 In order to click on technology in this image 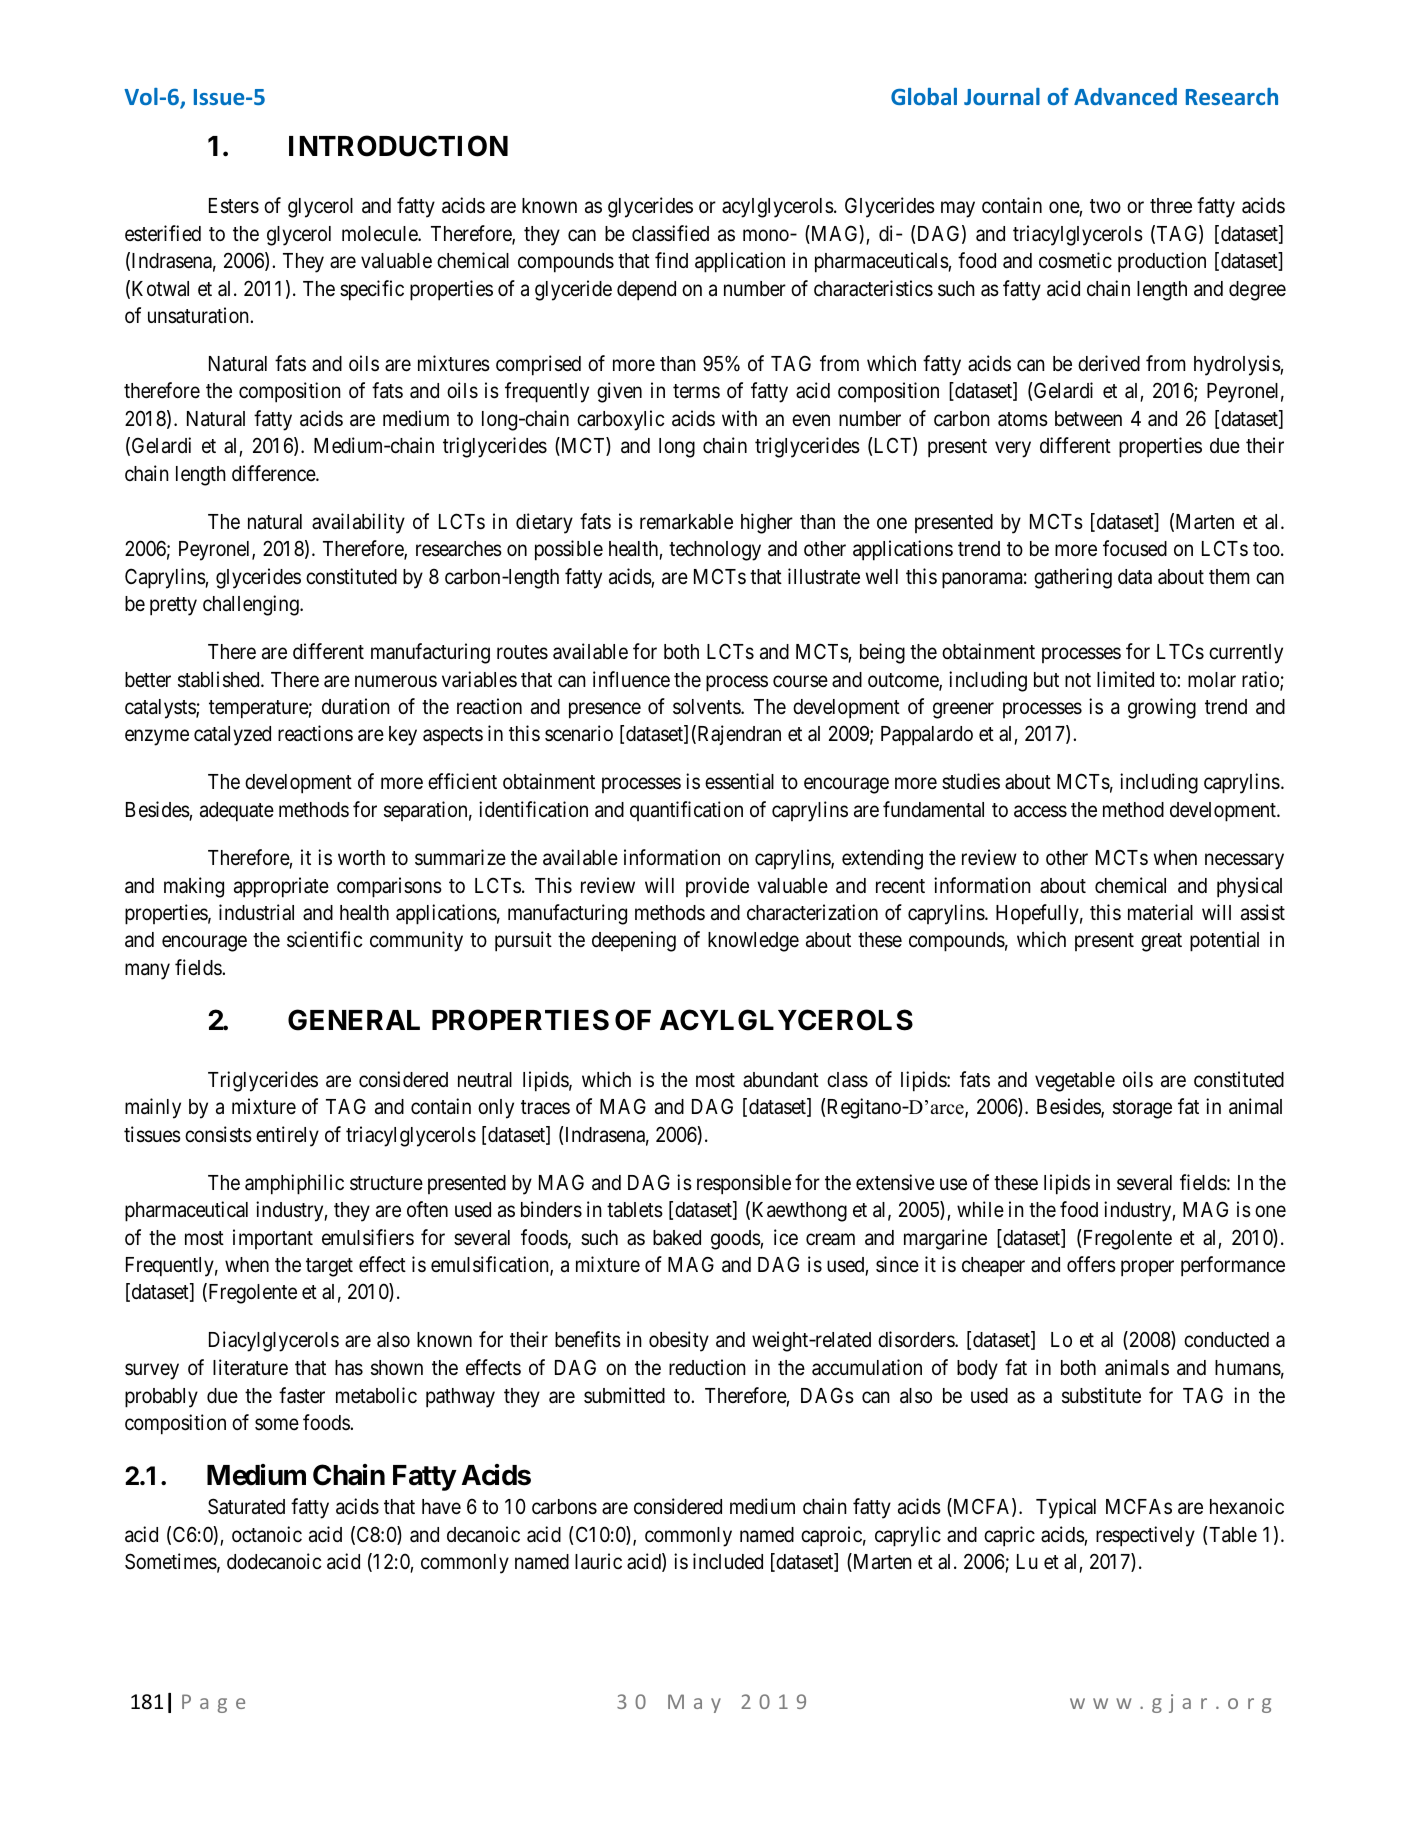, I will do `click(715, 551)`.
